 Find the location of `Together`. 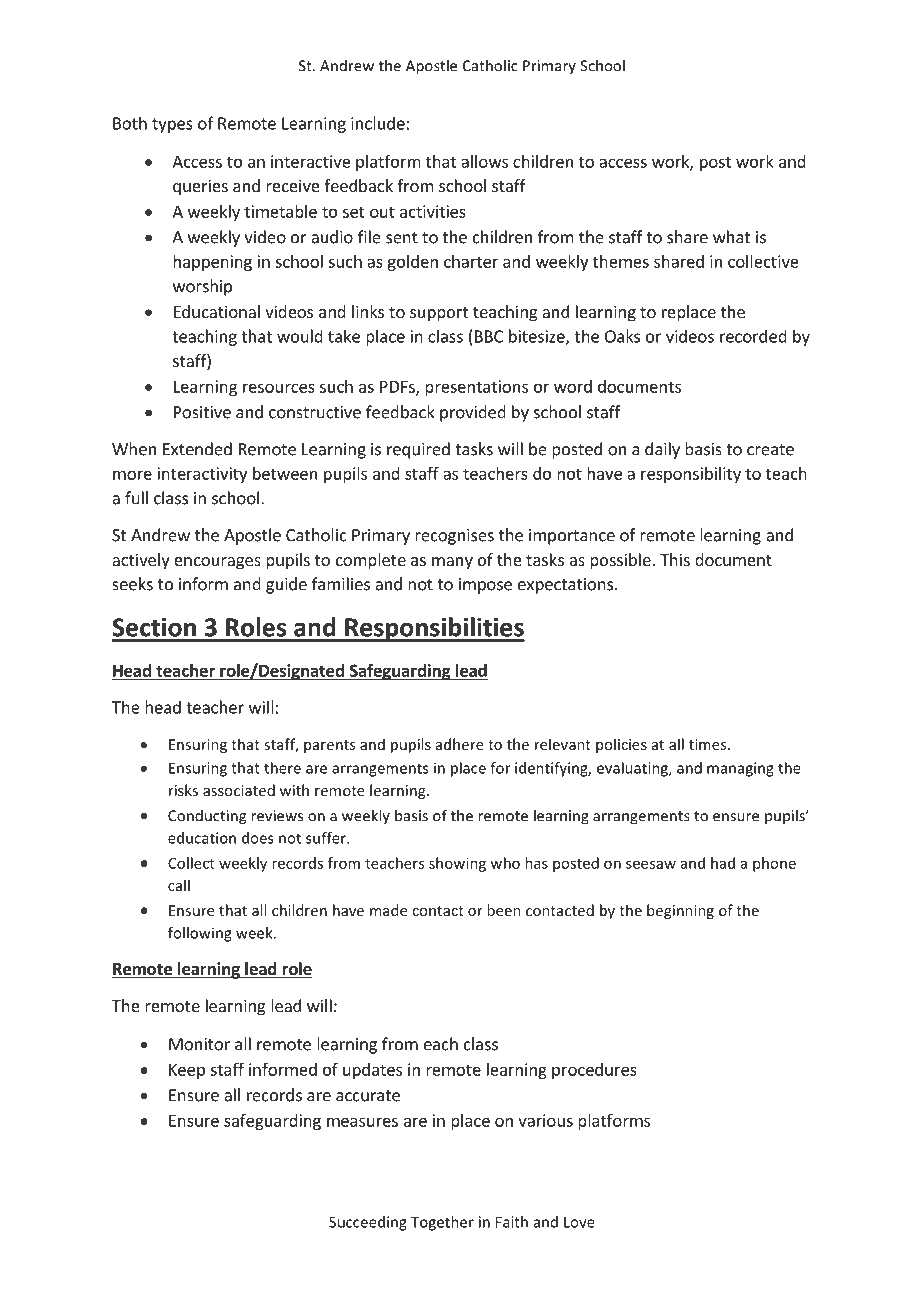

Together is located at coordinates (442, 1223).
